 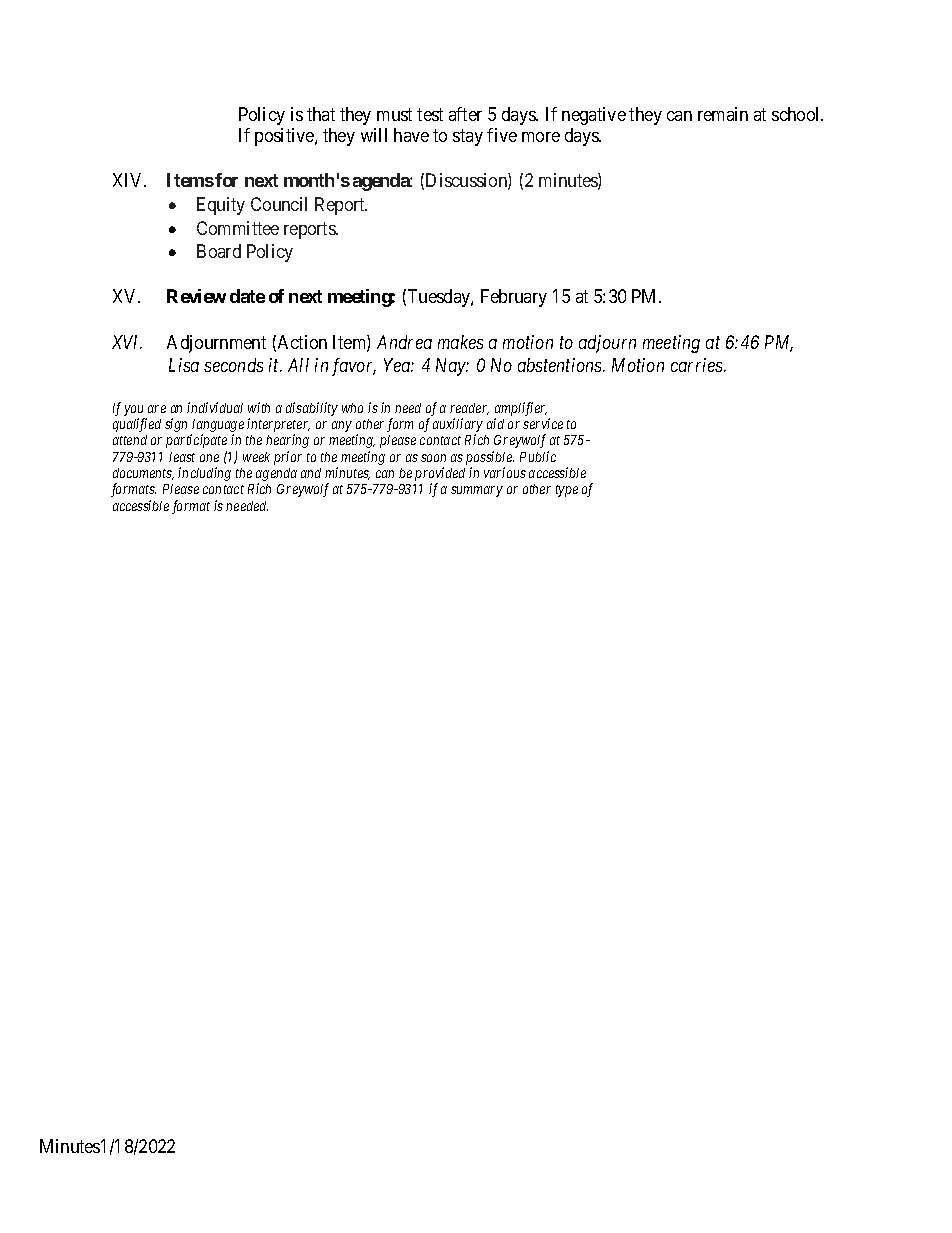 I want to click on including, so click(x=204, y=474).
